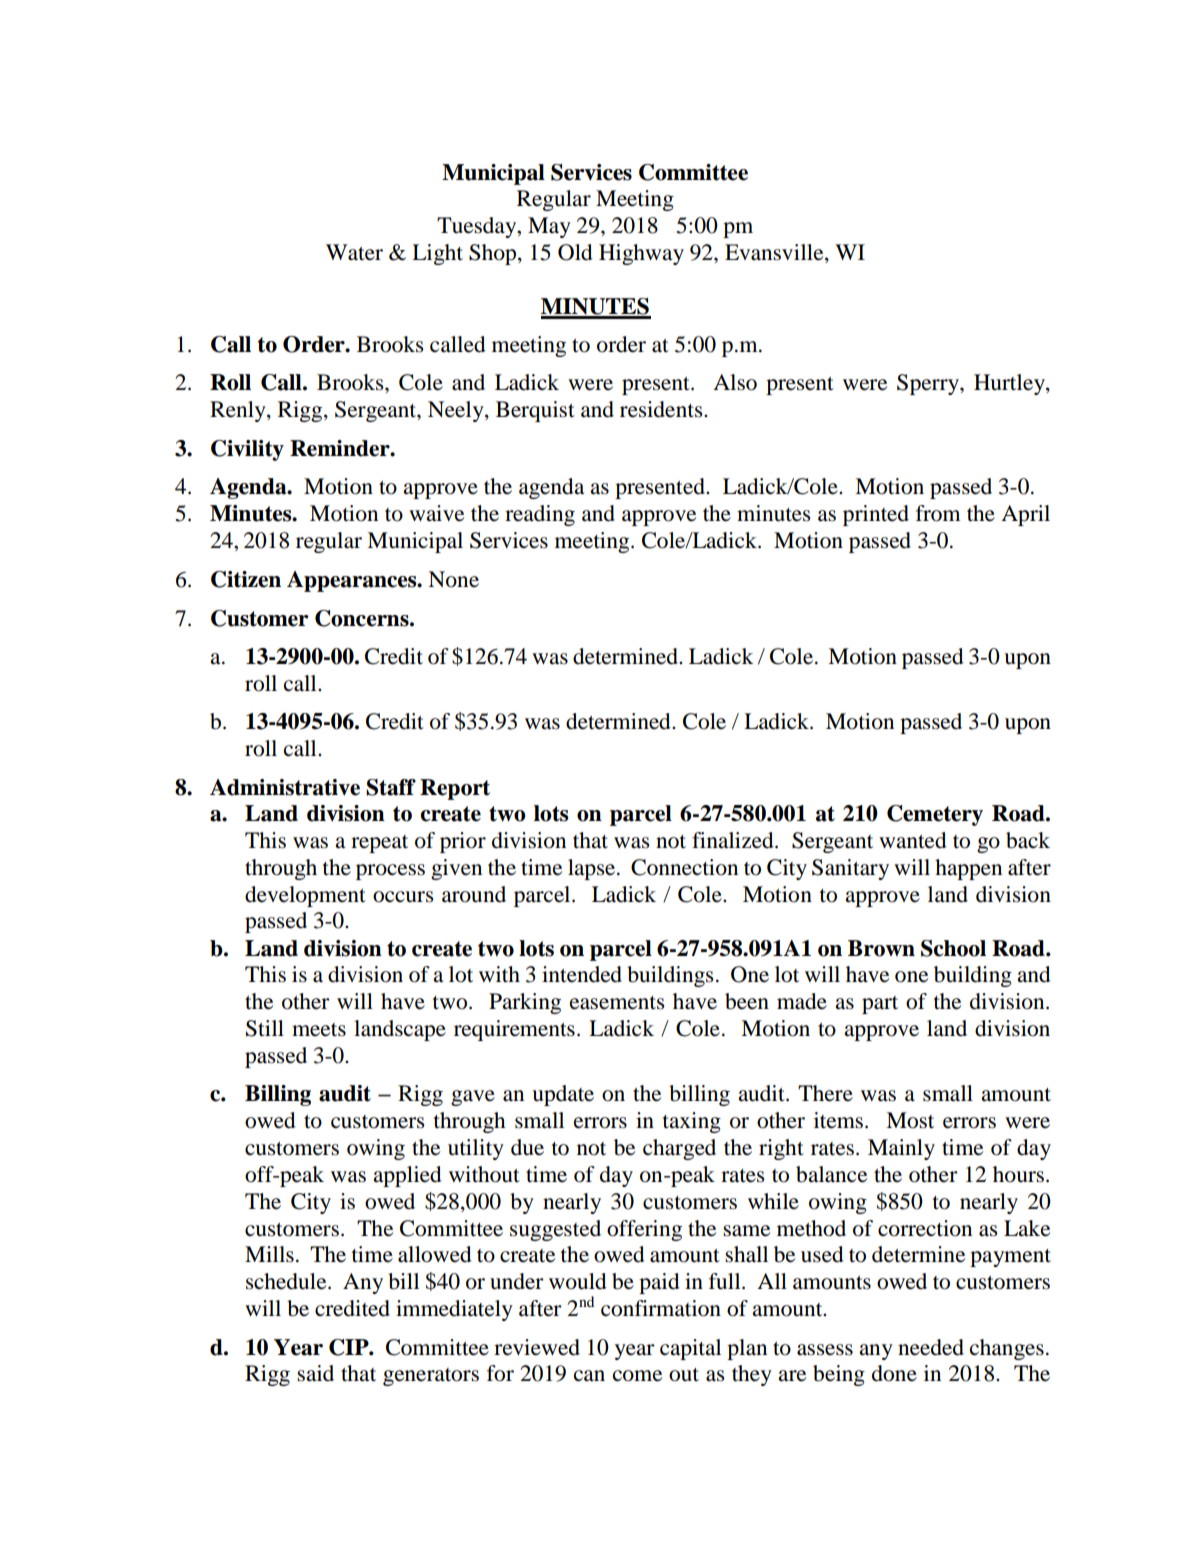  I want to click on come, so click(637, 1376).
